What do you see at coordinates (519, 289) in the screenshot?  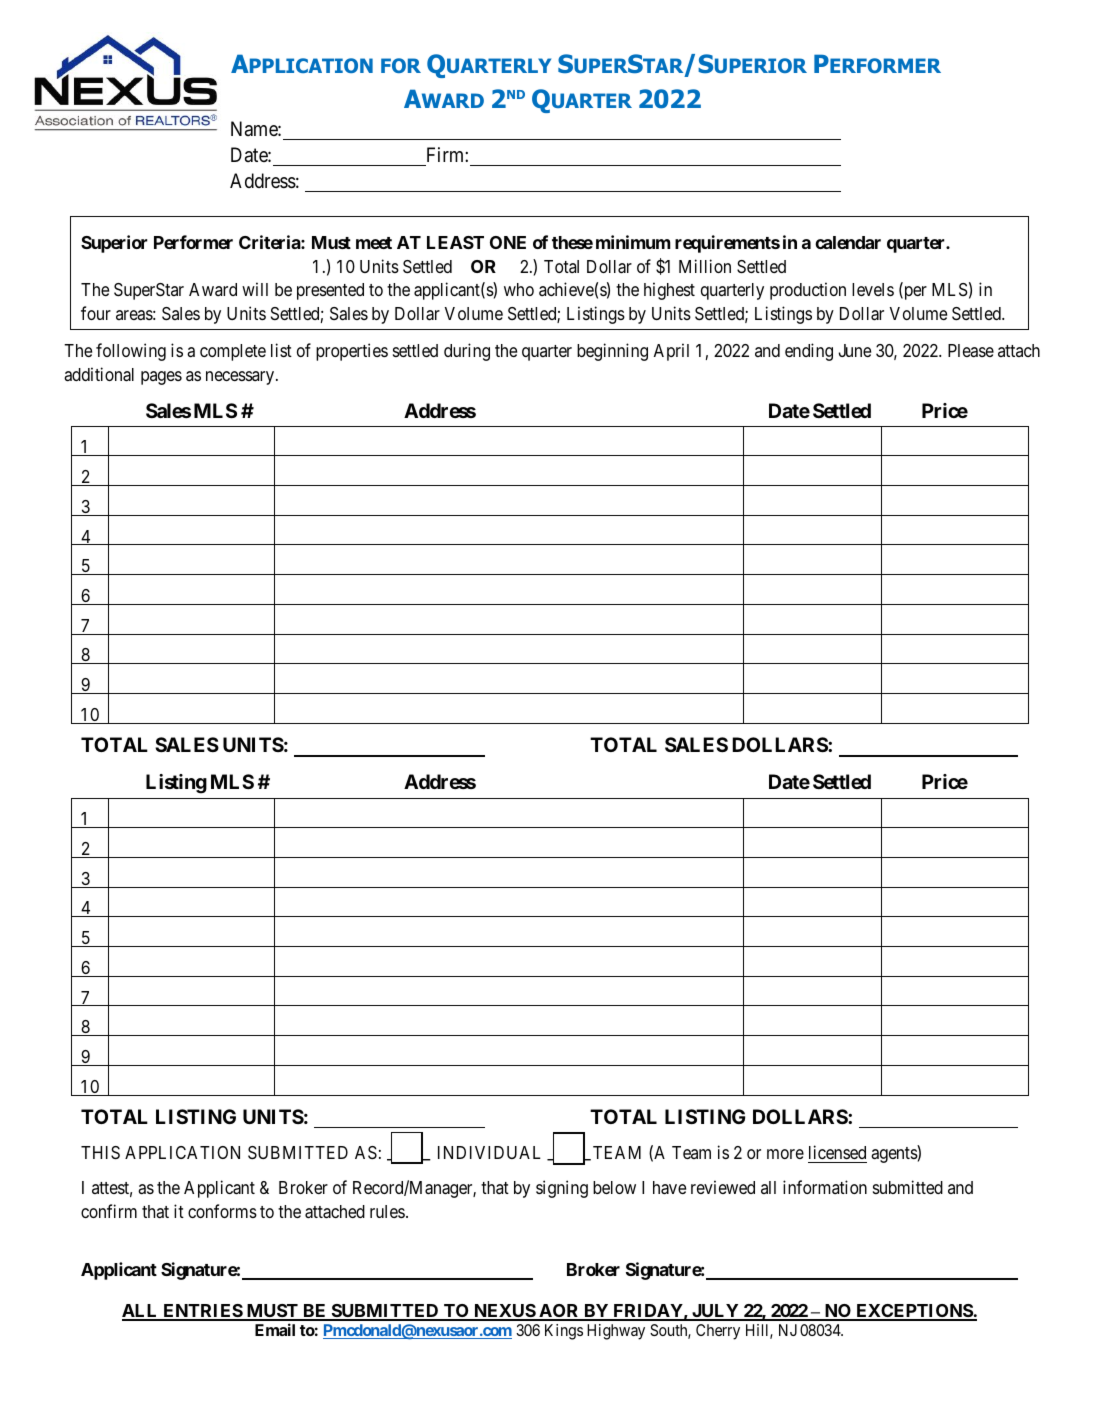 I see `who` at bounding box center [519, 289].
